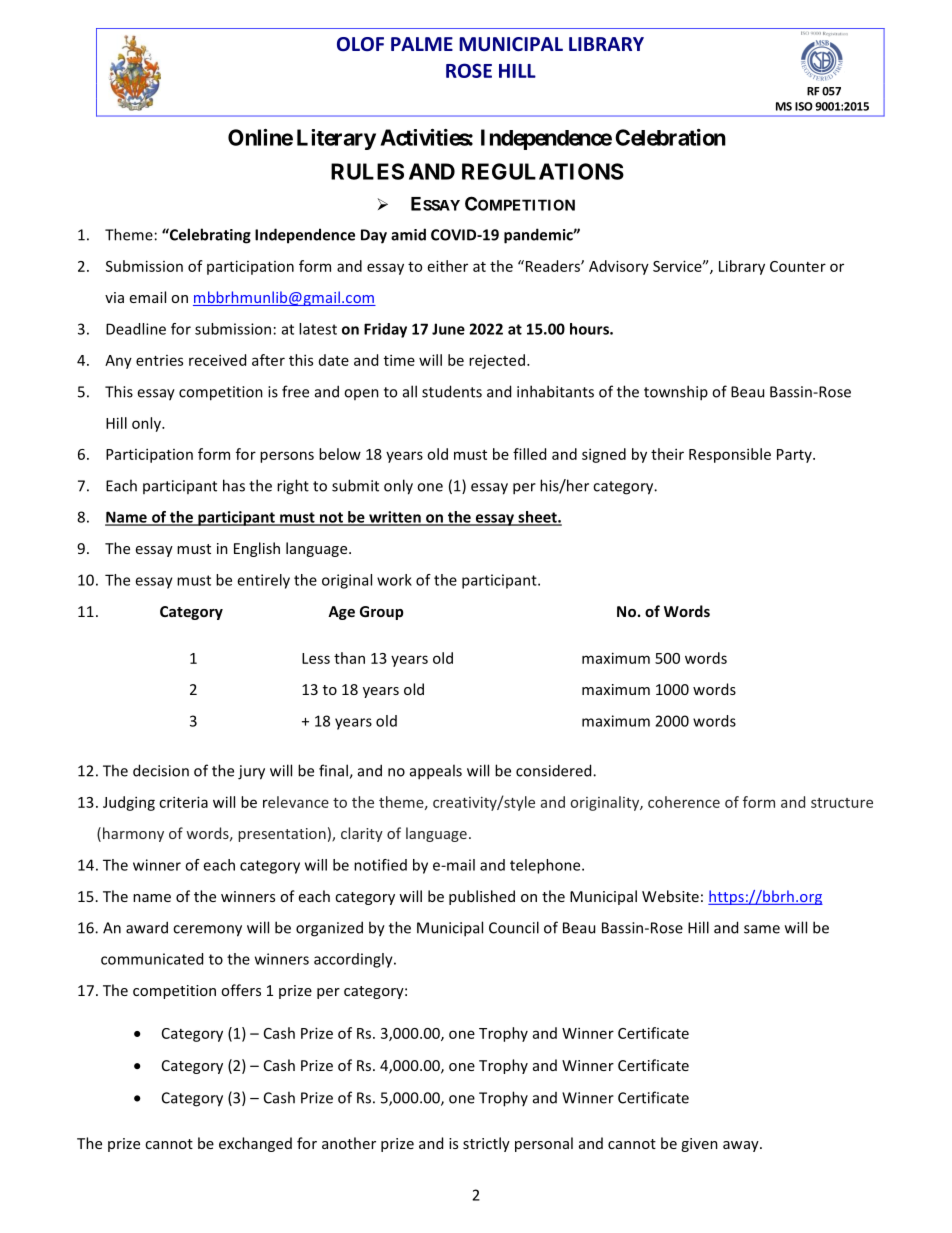 The height and width of the image is (1233, 952). Describe the element at coordinates (360, 44) in the image. I see `OLOF` at that location.
